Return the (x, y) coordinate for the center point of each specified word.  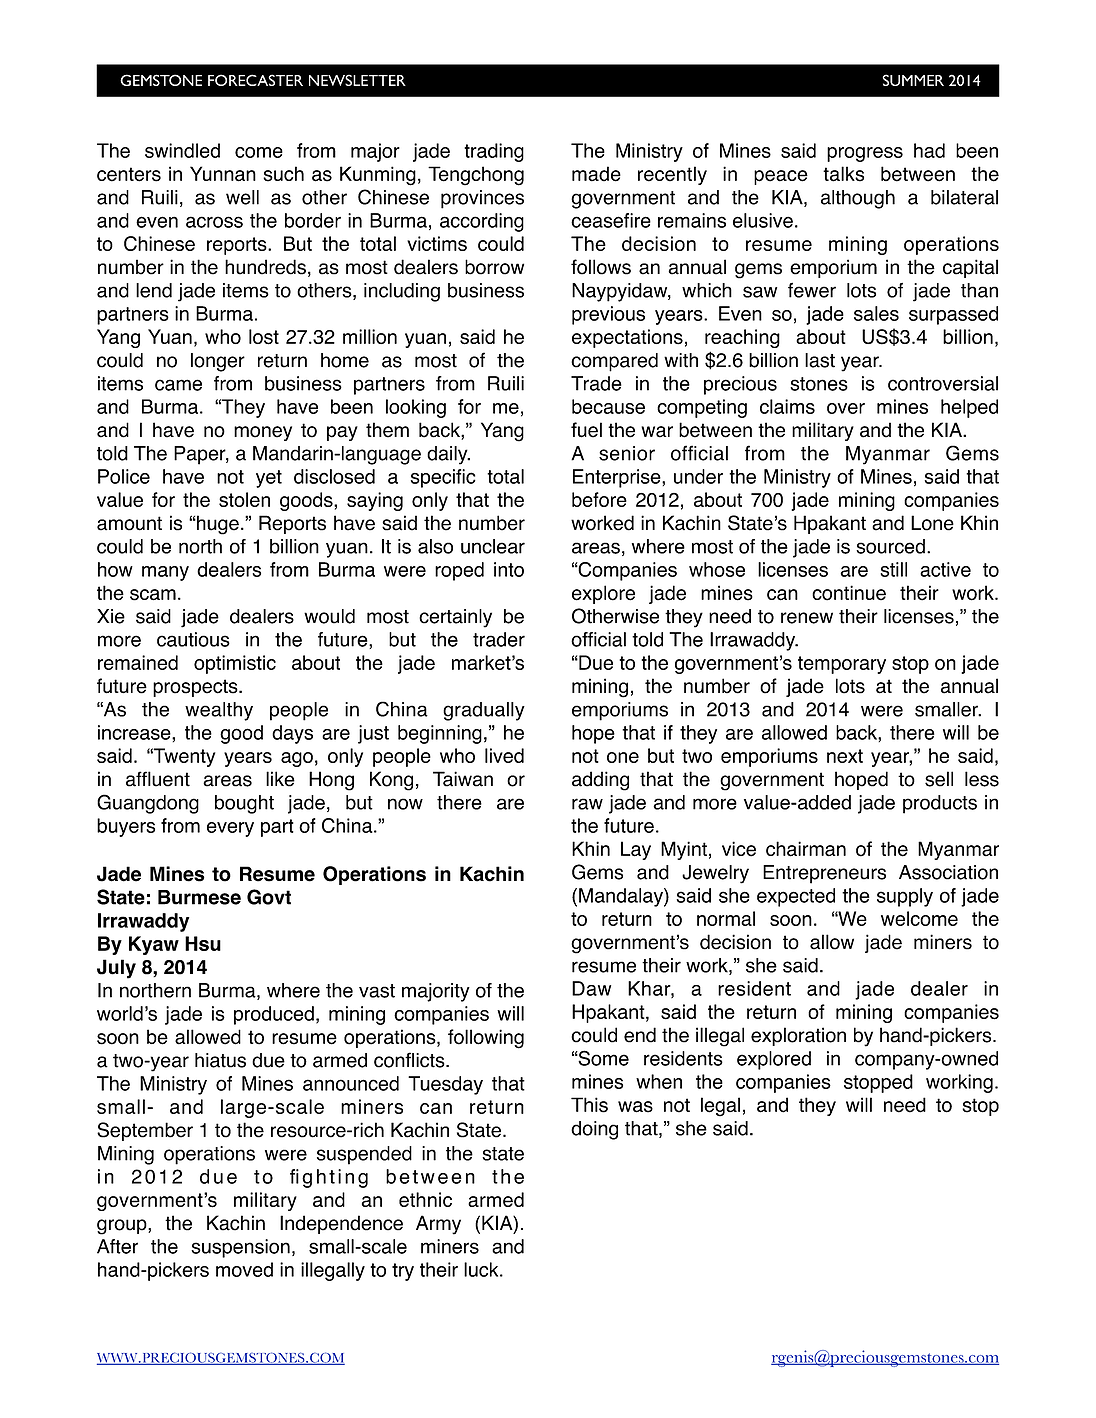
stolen (244, 499)
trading (494, 152)
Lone (932, 523)
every (230, 829)
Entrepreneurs (824, 874)
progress (865, 154)
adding (600, 781)
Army (438, 1225)
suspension (240, 1248)
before (599, 499)
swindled (182, 150)
